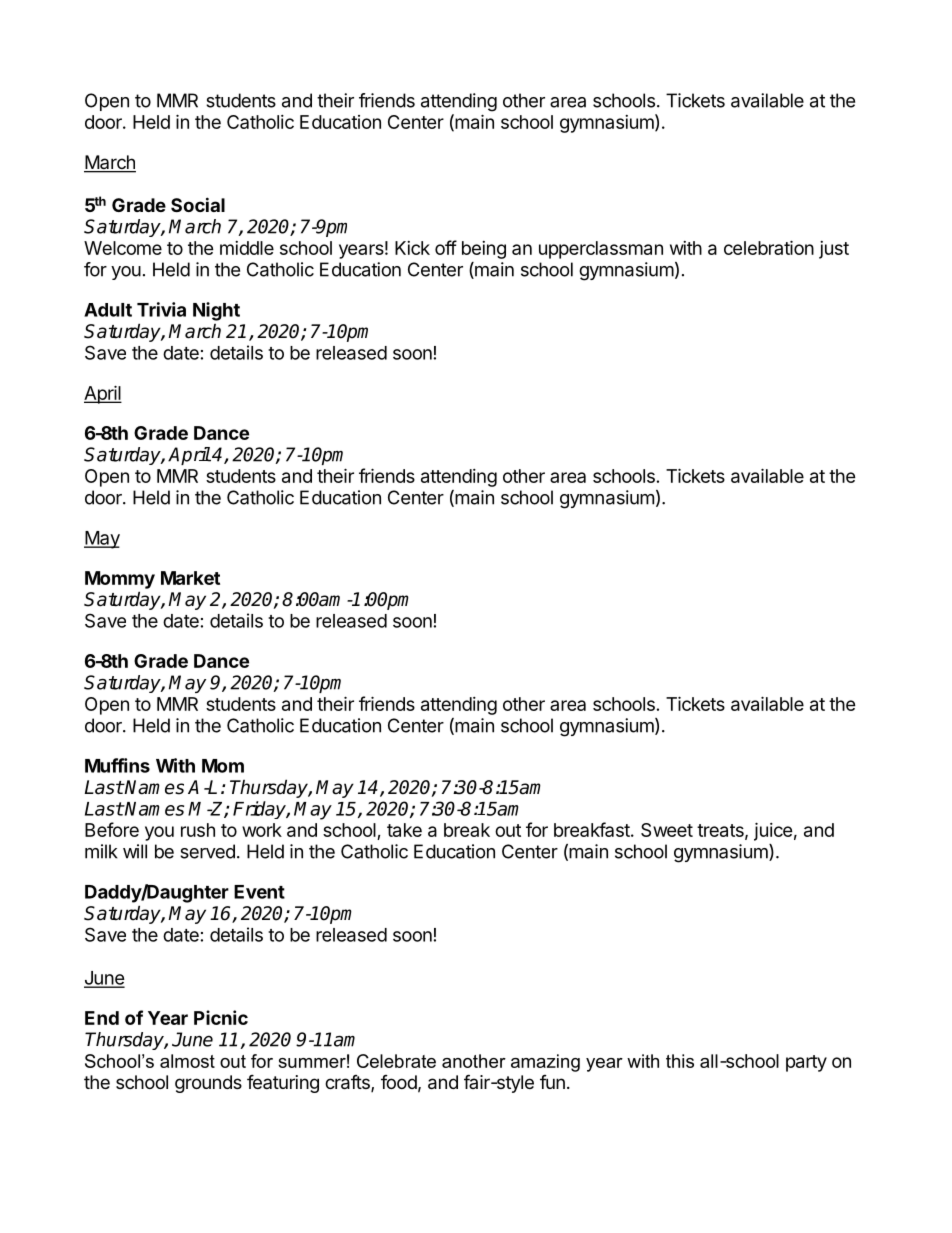  Describe the element at coordinates (190, 578) in the screenshot. I see `Market` at that location.
